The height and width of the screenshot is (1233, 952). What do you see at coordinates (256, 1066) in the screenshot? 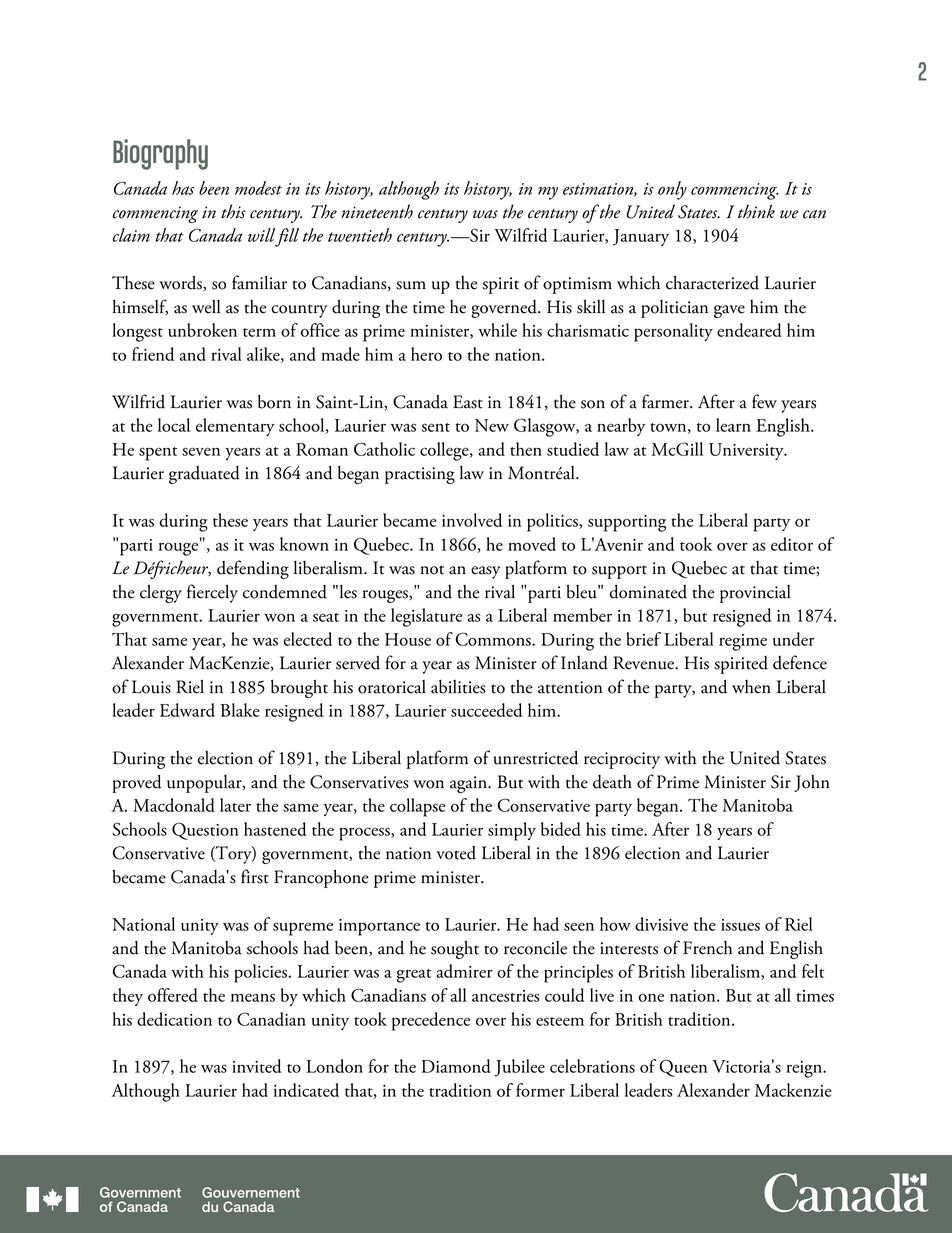
I see `invited` at bounding box center [256, 1066].
